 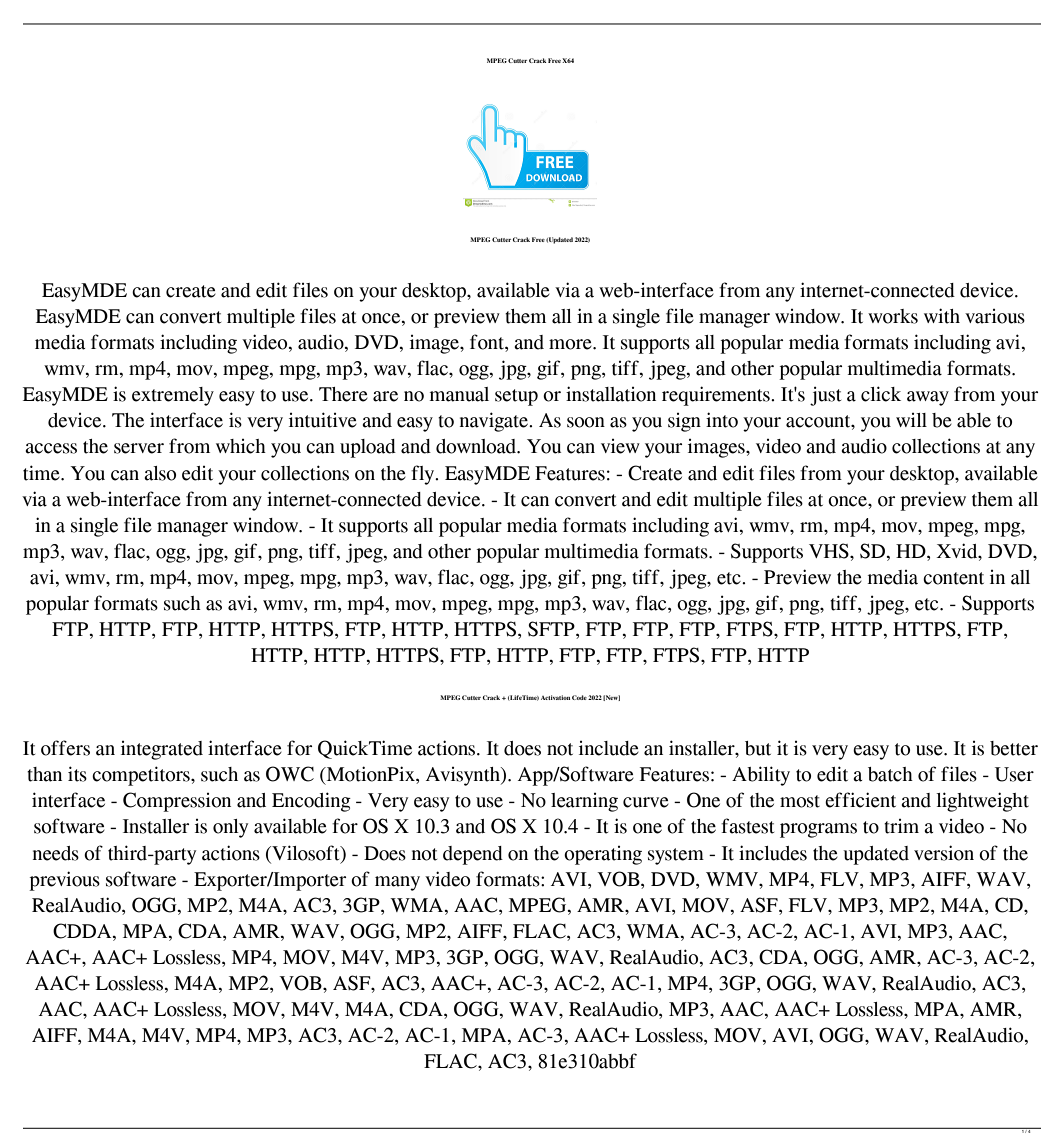 I want to click on SFTP, so click(x=552, y=630).
